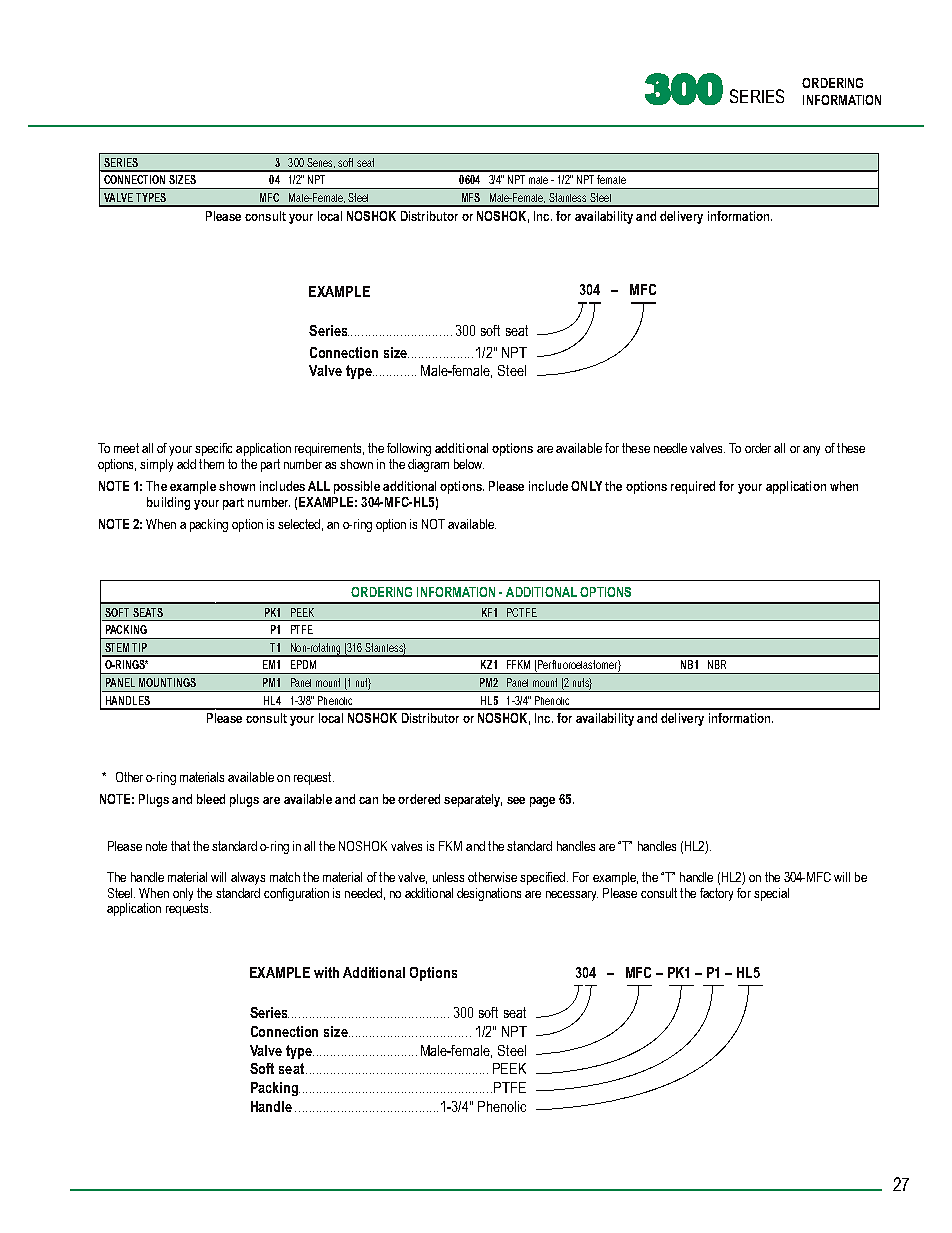  Describe the element at coordinates (469, 464) in the screenshot. I see `below` at that location.
